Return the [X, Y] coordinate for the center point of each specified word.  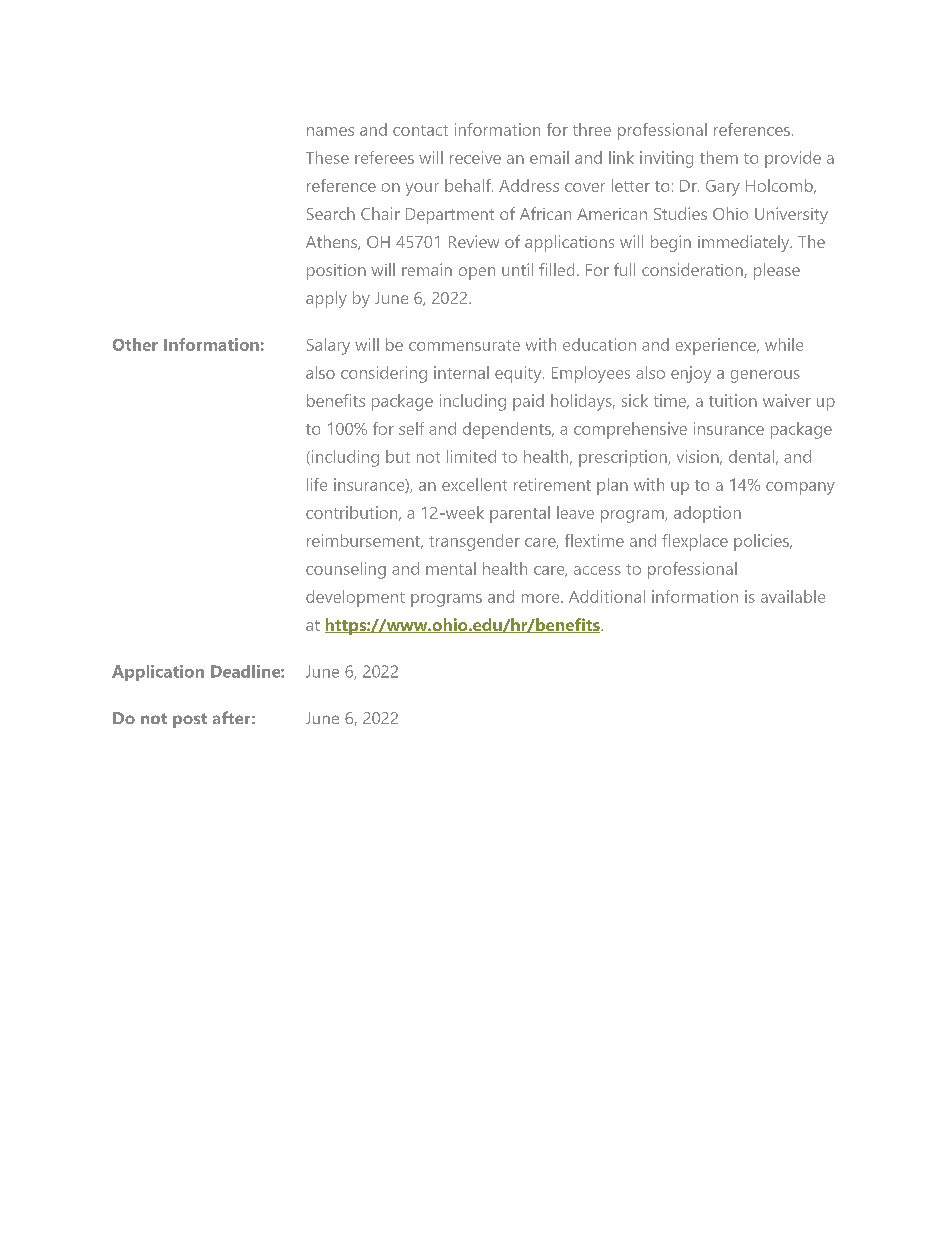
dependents [508, 430]
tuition [733, 400]
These [327, 157]
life [317, 484]
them [719, 157]
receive [475, 157]
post [190, 720]
